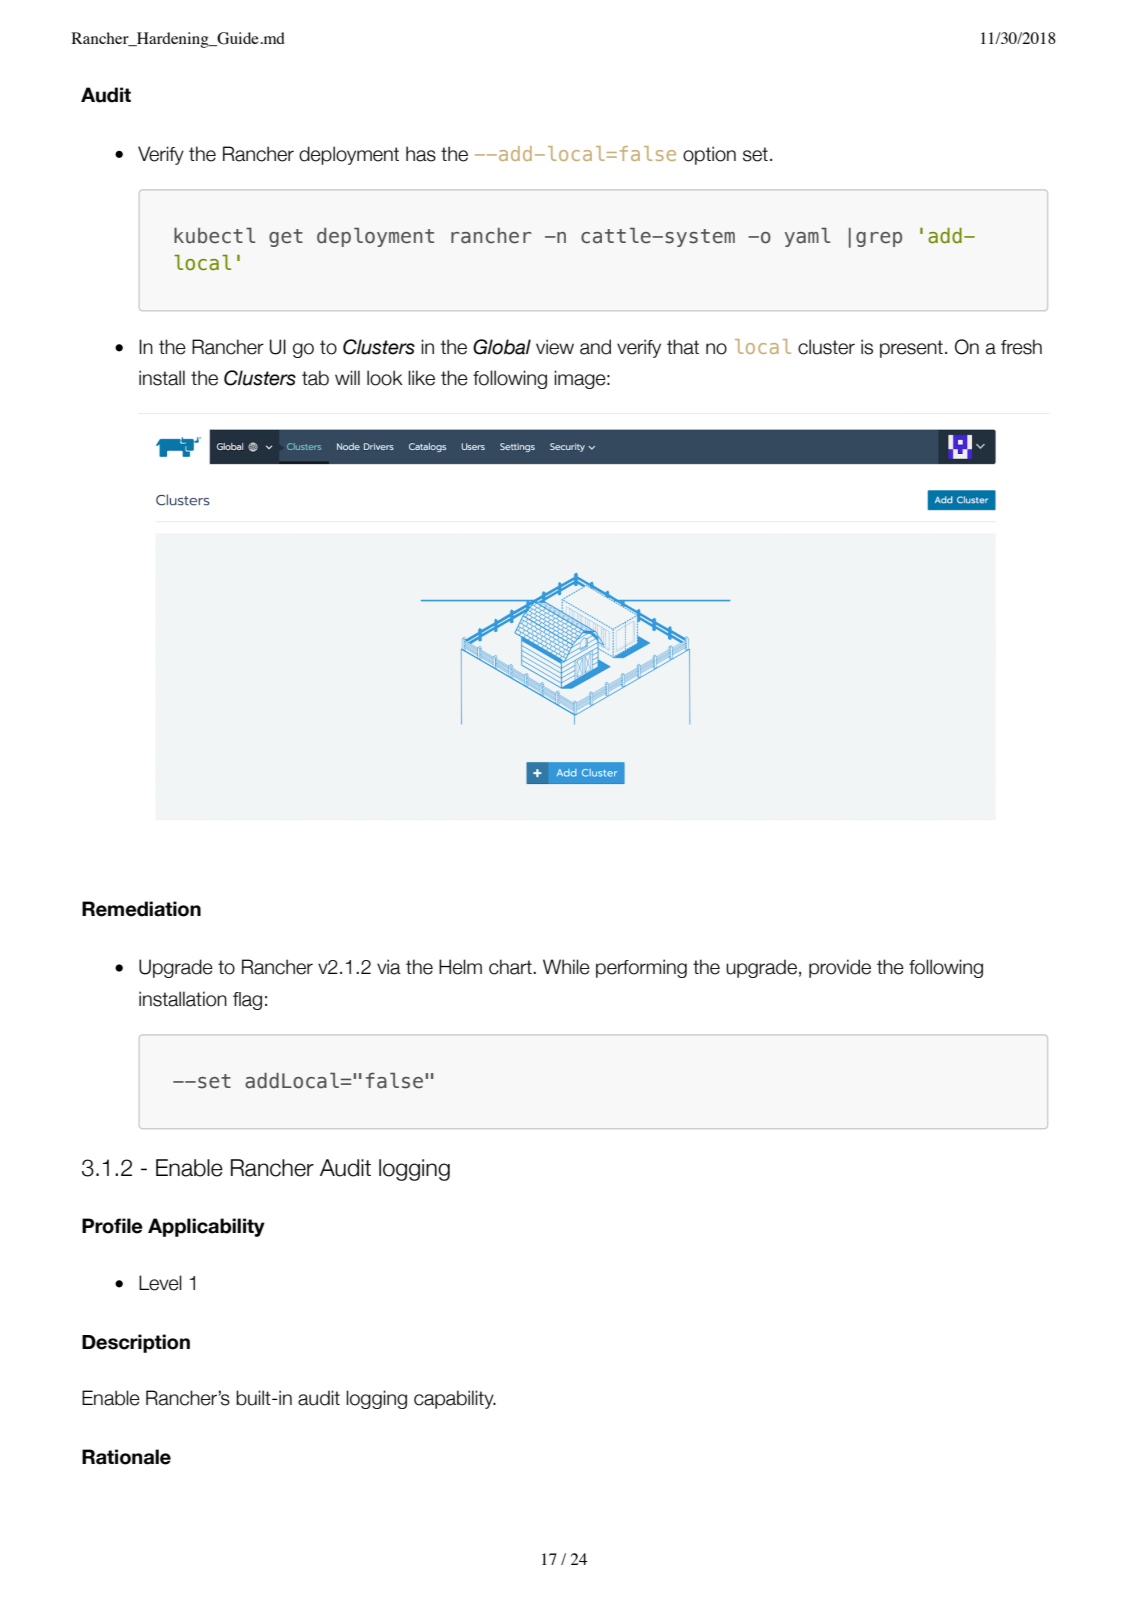 The width and height of the screenshot is (1128, 1597). I want to click on Rationale, so click(126, 1457).
